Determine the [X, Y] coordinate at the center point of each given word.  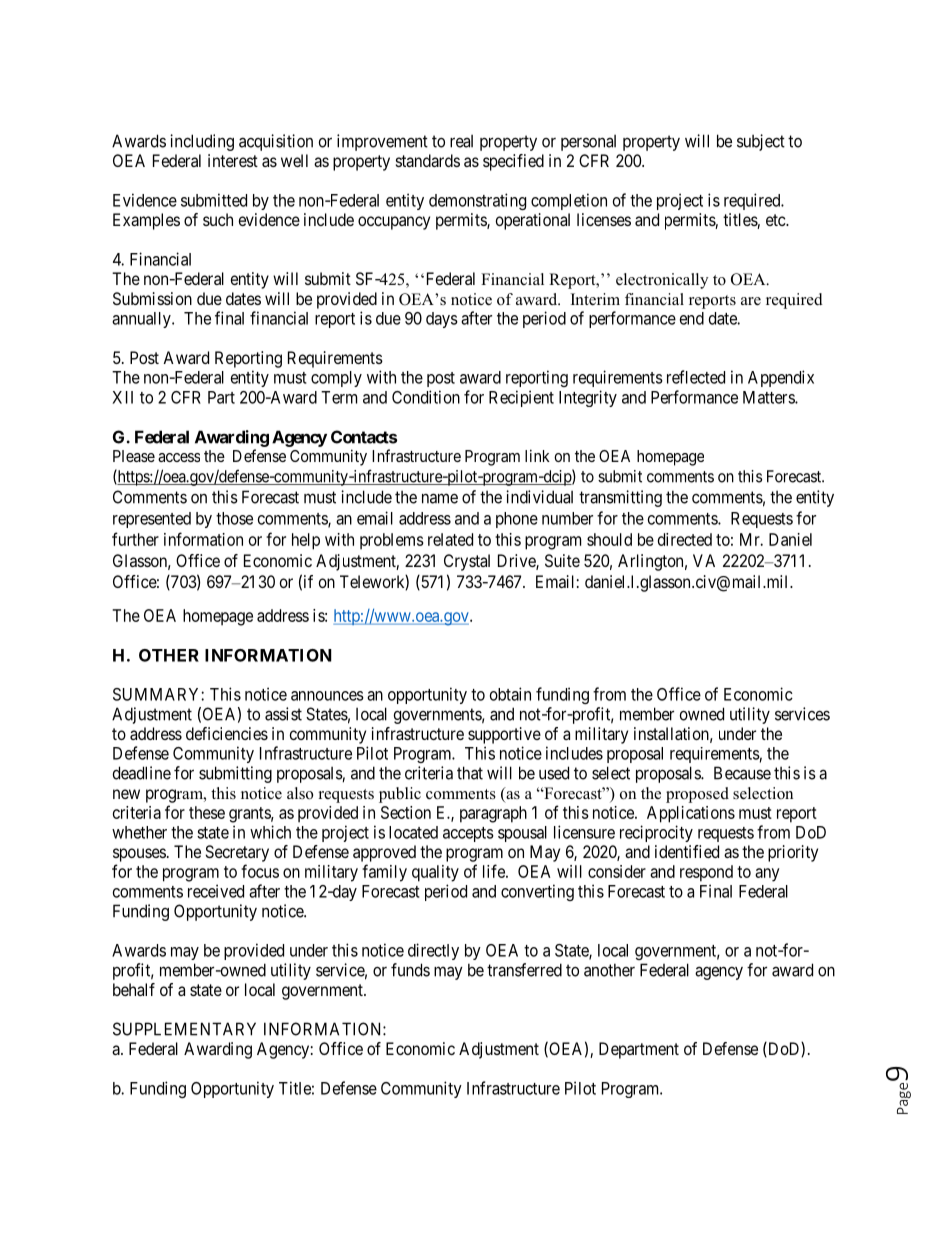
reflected [696, 377]
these [207, 812]
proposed [697, 795]
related [450, 539]
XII [122, 397]
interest [233, 160]
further [135, 539]
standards [428, 160]
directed [685, 539]
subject [761, 142]
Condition [426, 397]
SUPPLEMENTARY [184, 1029]
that [470, 773]
